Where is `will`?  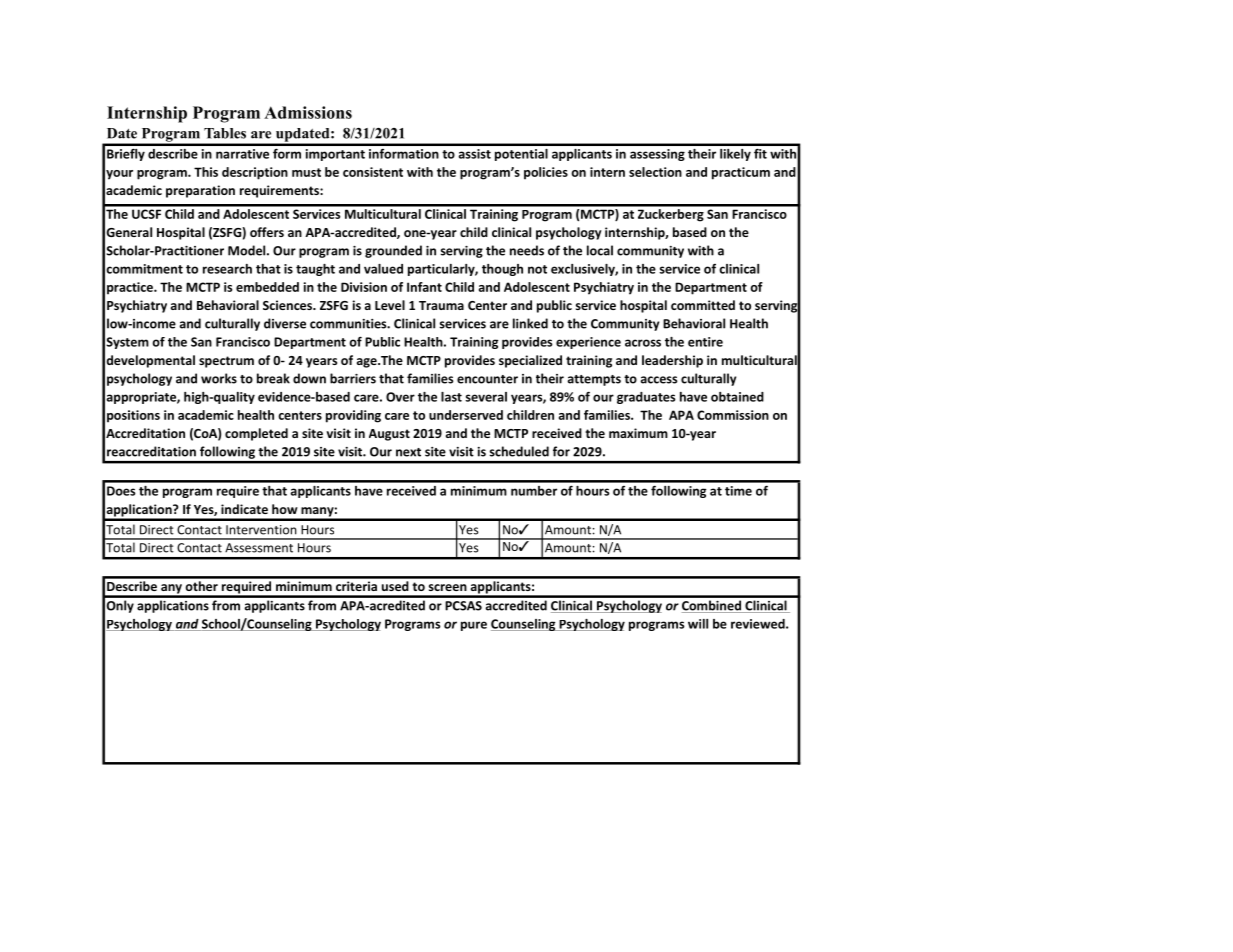
will is located at coordinates (698, 624).
